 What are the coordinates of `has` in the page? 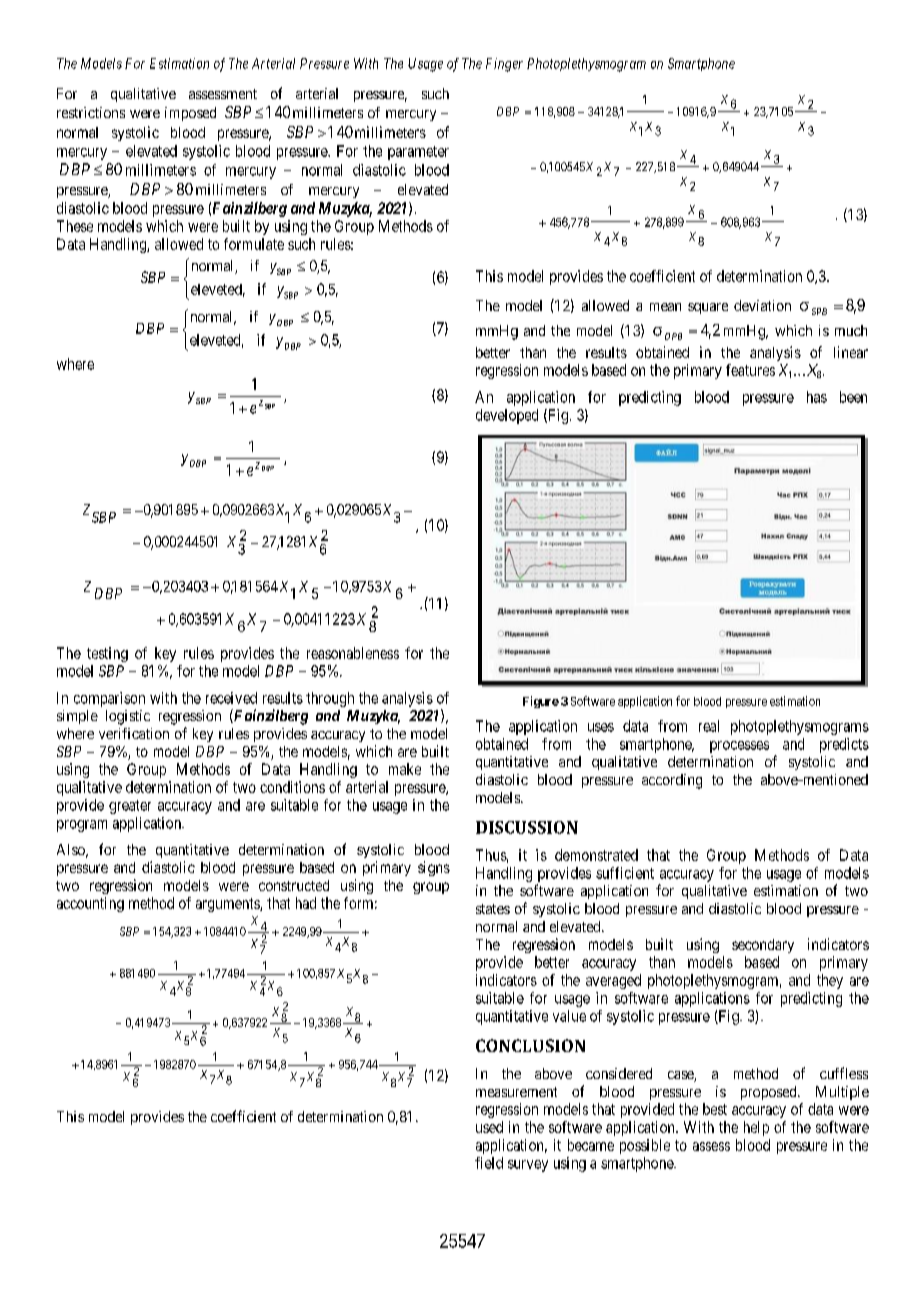 It's located at (817, 397).
